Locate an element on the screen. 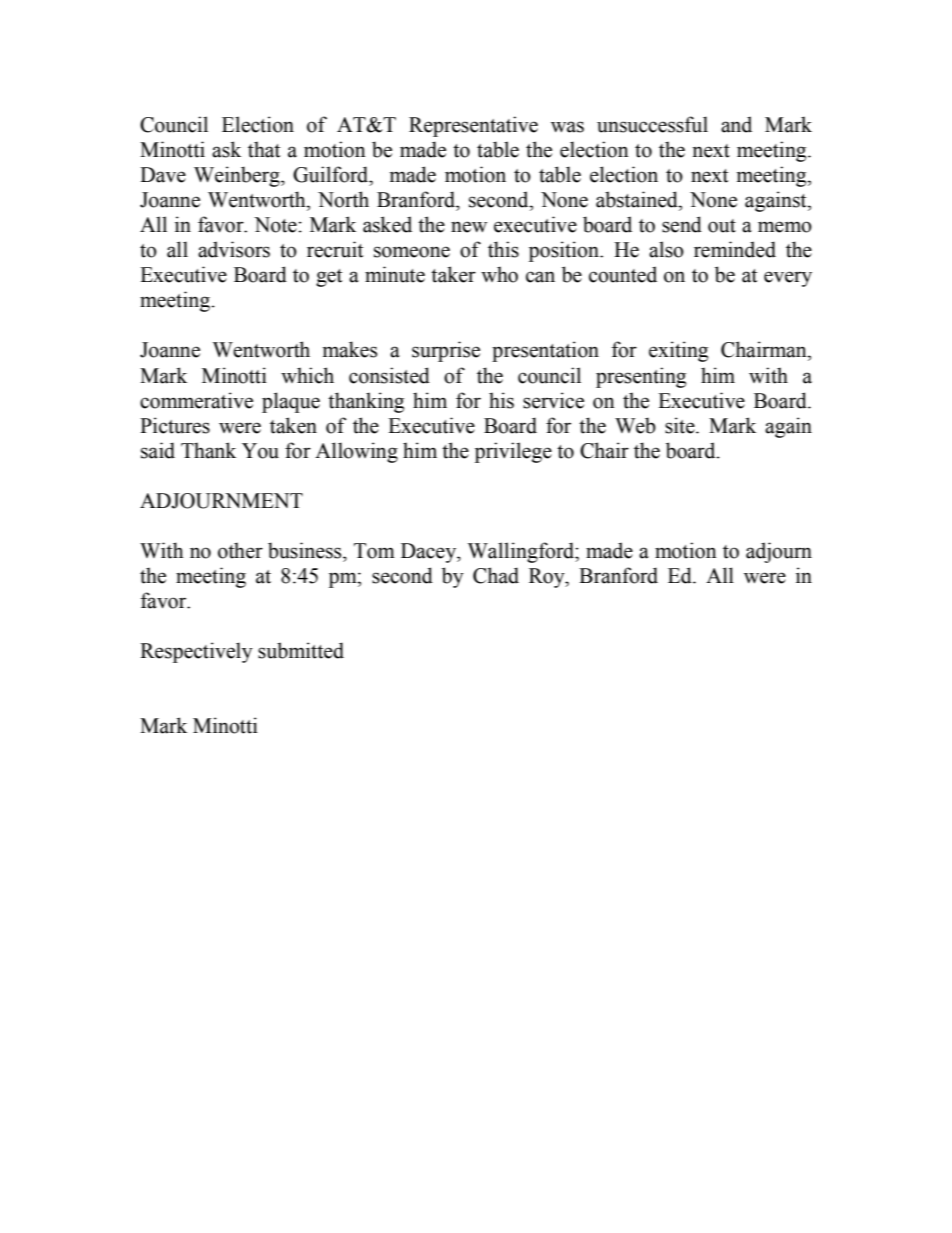 This screenshot has width=952, height=1233. get is located at coordinates (329, 278).
